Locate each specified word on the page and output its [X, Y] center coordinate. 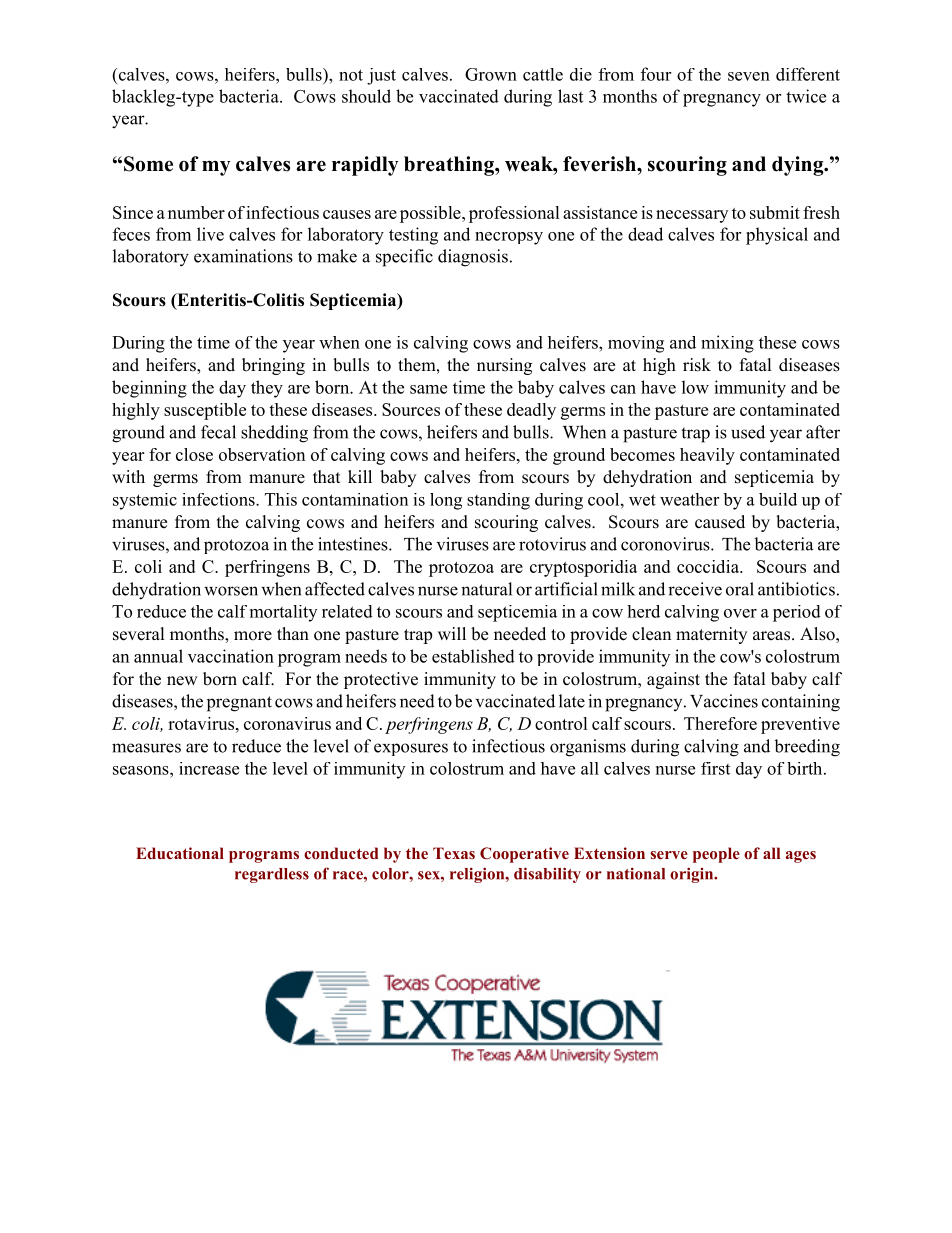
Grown [491, 74]
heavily [707, 456]
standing [498, 501]
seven [749, 76]
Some [148, 164]
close [194, 454]
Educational [180, 853]
